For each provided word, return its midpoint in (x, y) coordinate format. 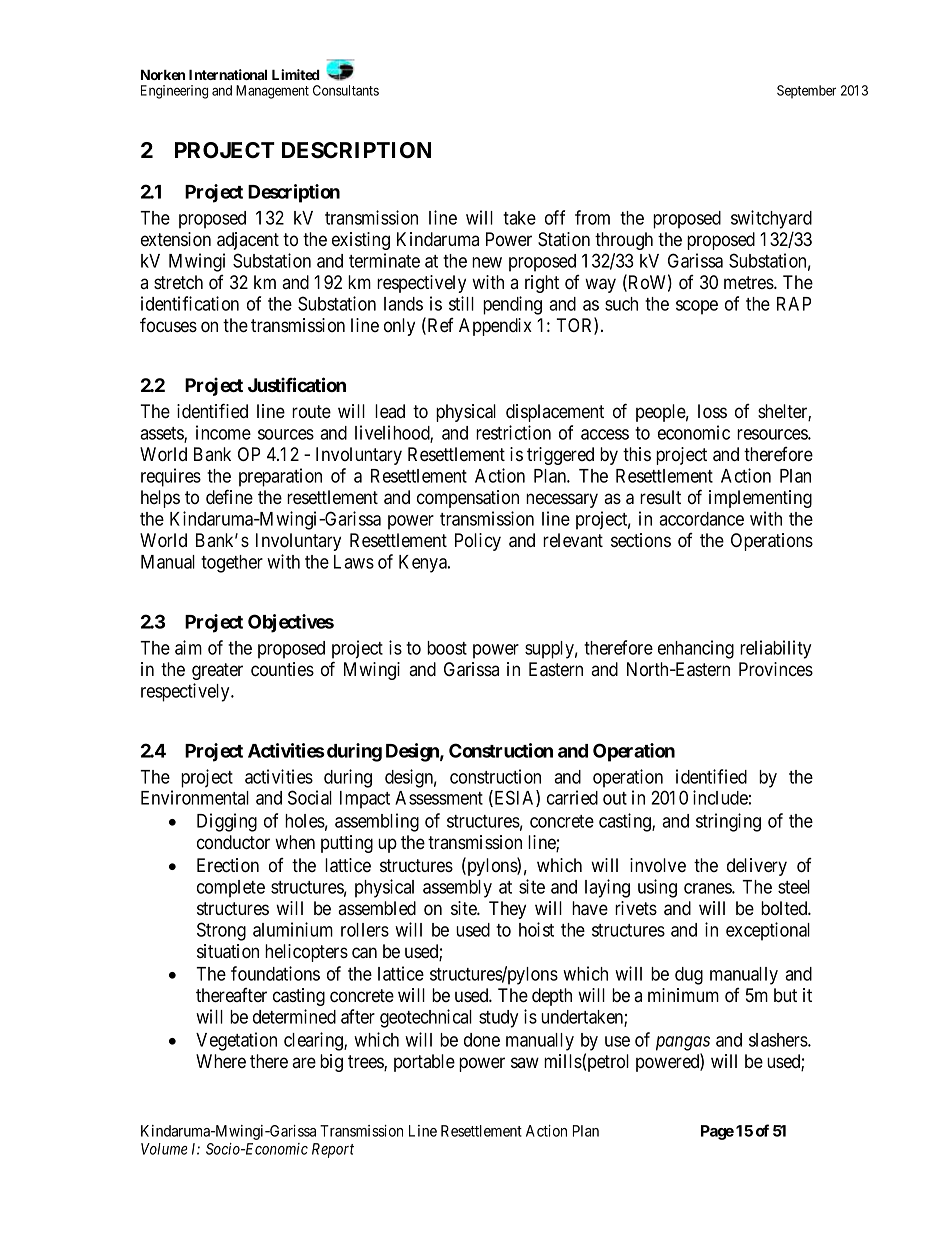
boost (447, 648)
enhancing (696, 649)
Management (272, 92)
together (232, 564)
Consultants (346, 90)
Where (221, 1061)
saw (525, 1062)
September (806, 92)
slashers (779, 1040)
